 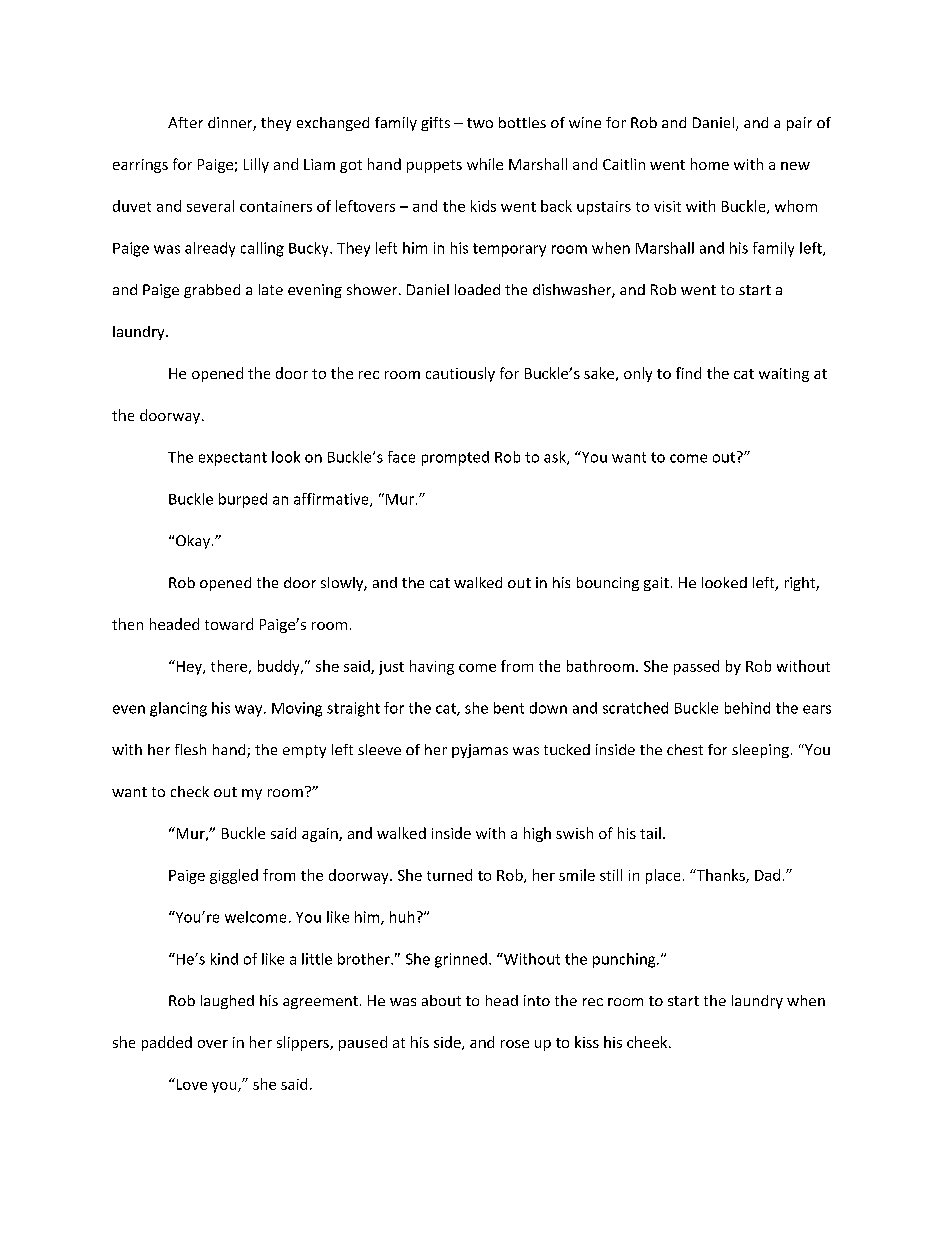 What do you see at coordinates (485, 164) in the screenshot?
I see `while` at bounding box center [485, 164].
